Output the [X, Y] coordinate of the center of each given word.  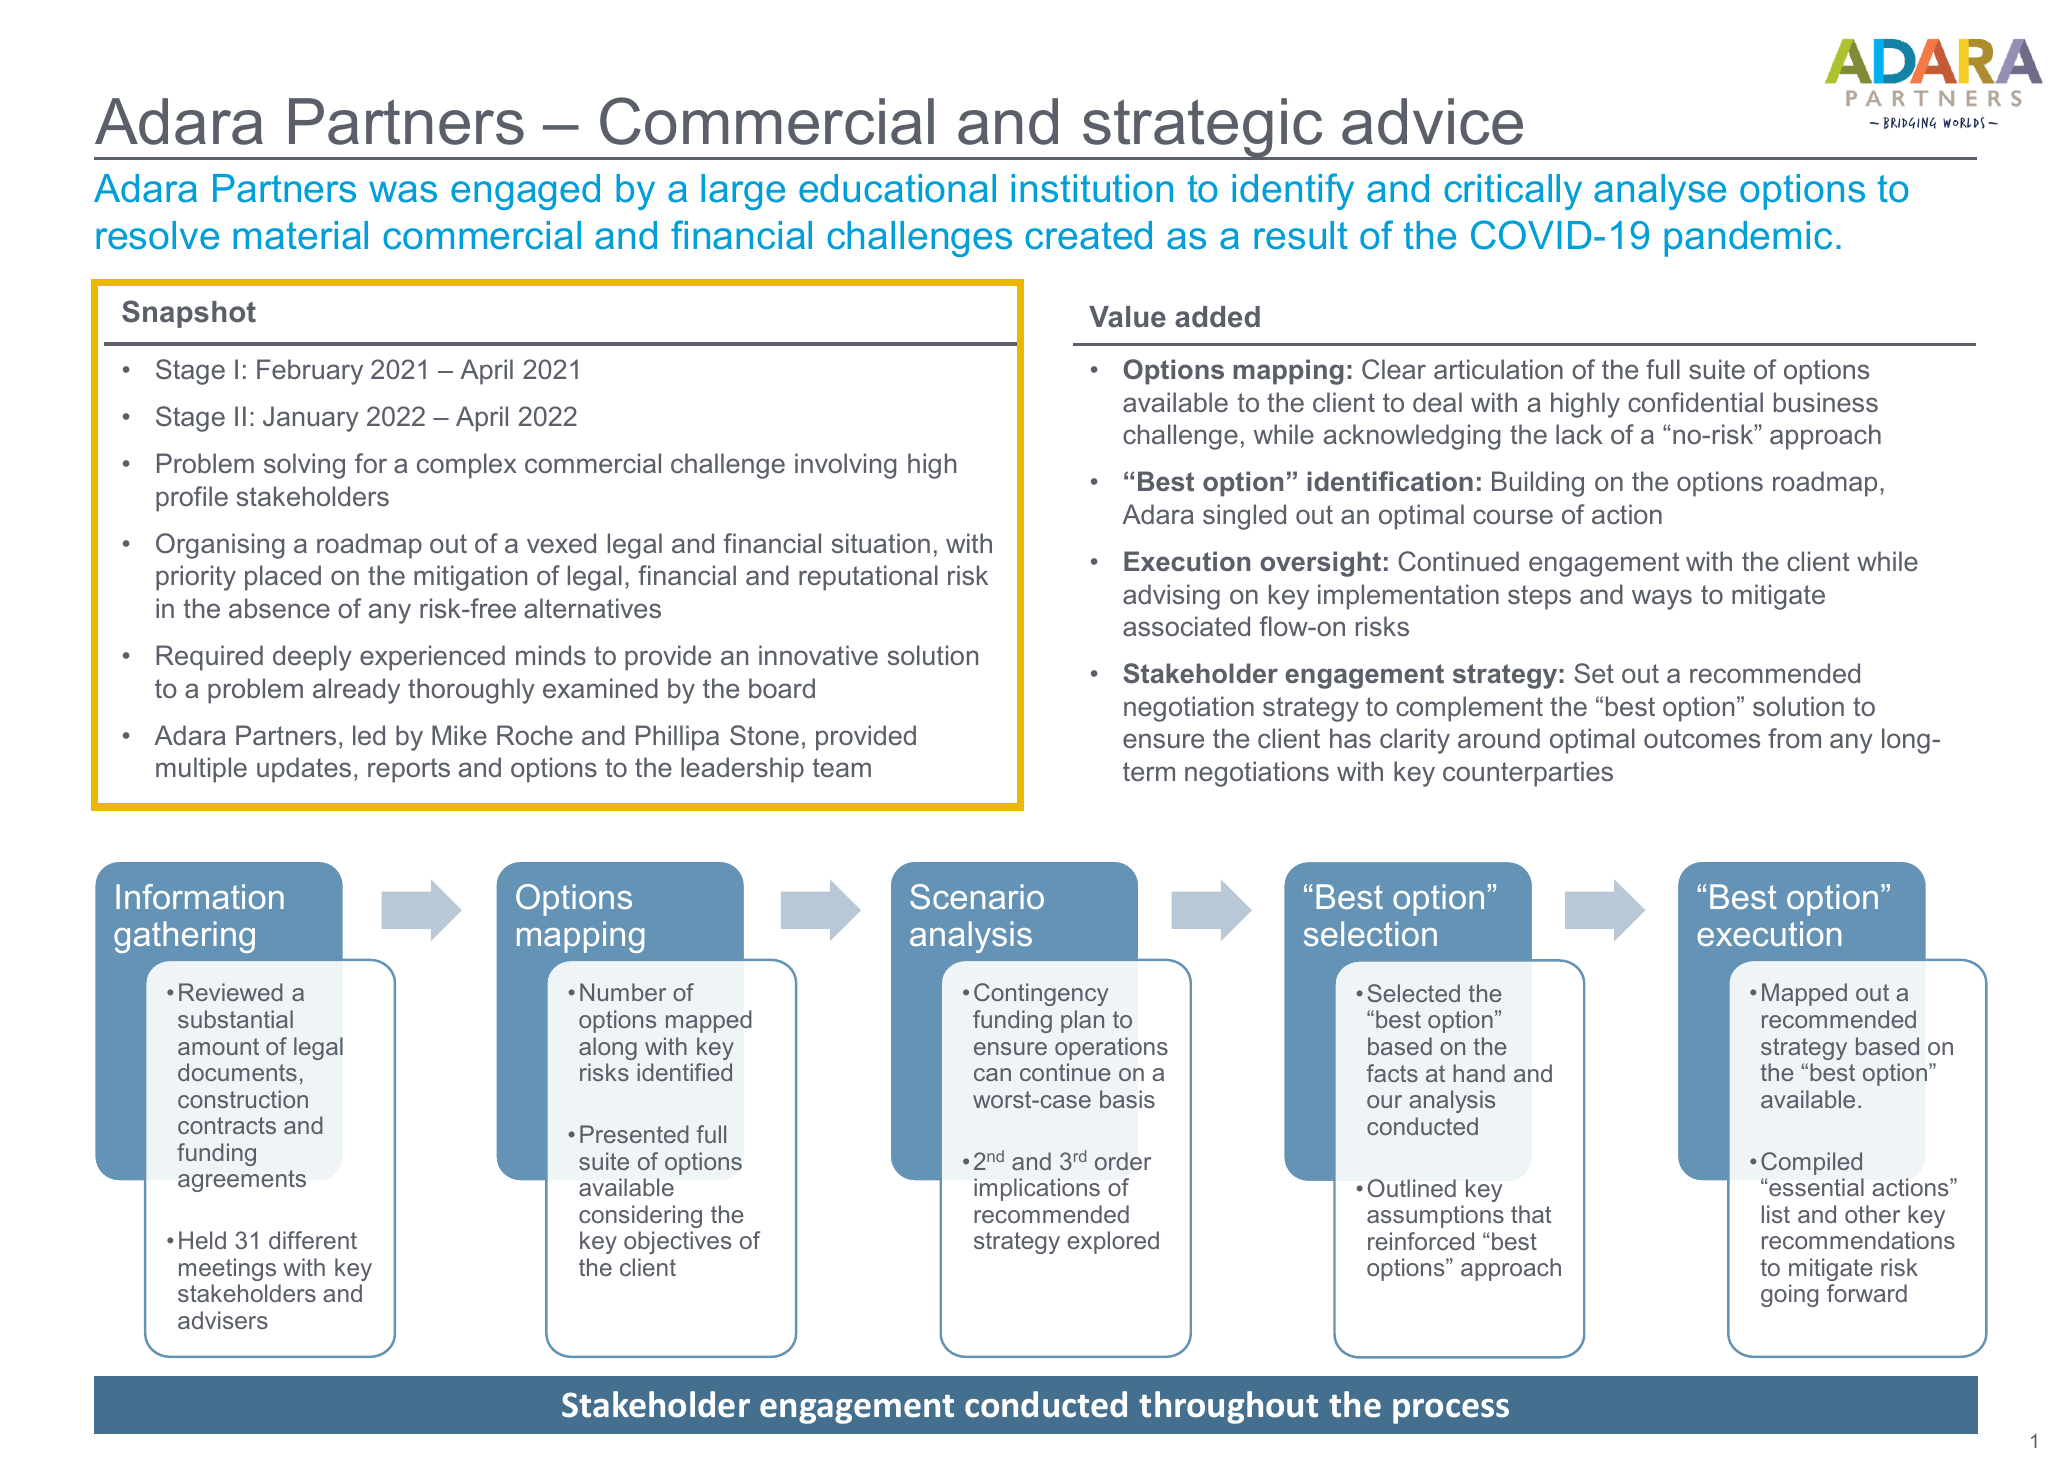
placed [283, 578]
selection [1370, 933]
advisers [223, 1320]
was [403, 192]
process [1451, 1411]
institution [1092, 188]
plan [1082, 1021]
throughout [1228, 1407]
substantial [235, 1019]
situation [881, 543]
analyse [1660, 192]
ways [1662, 599]
